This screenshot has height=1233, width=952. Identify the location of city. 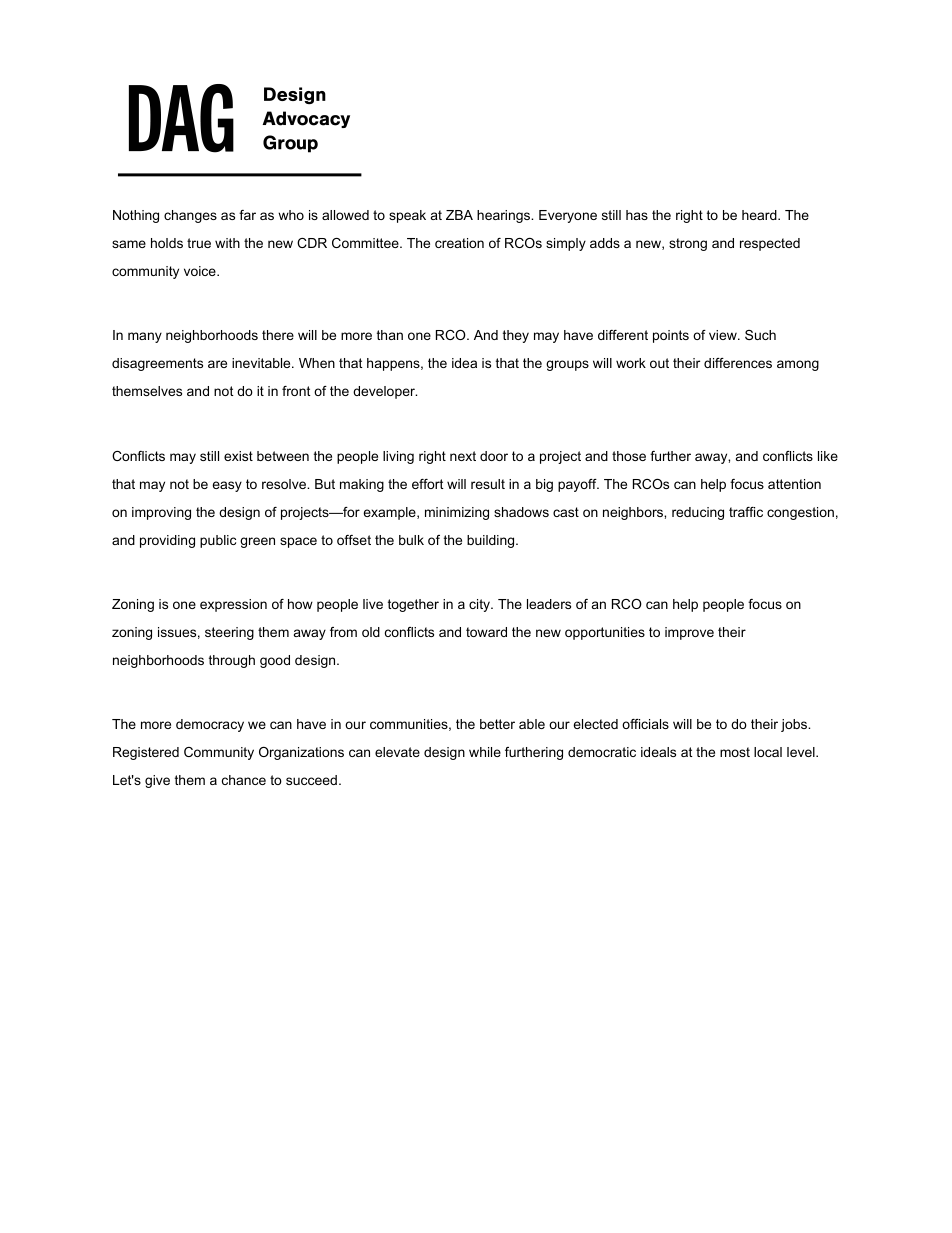
(480, 605).
